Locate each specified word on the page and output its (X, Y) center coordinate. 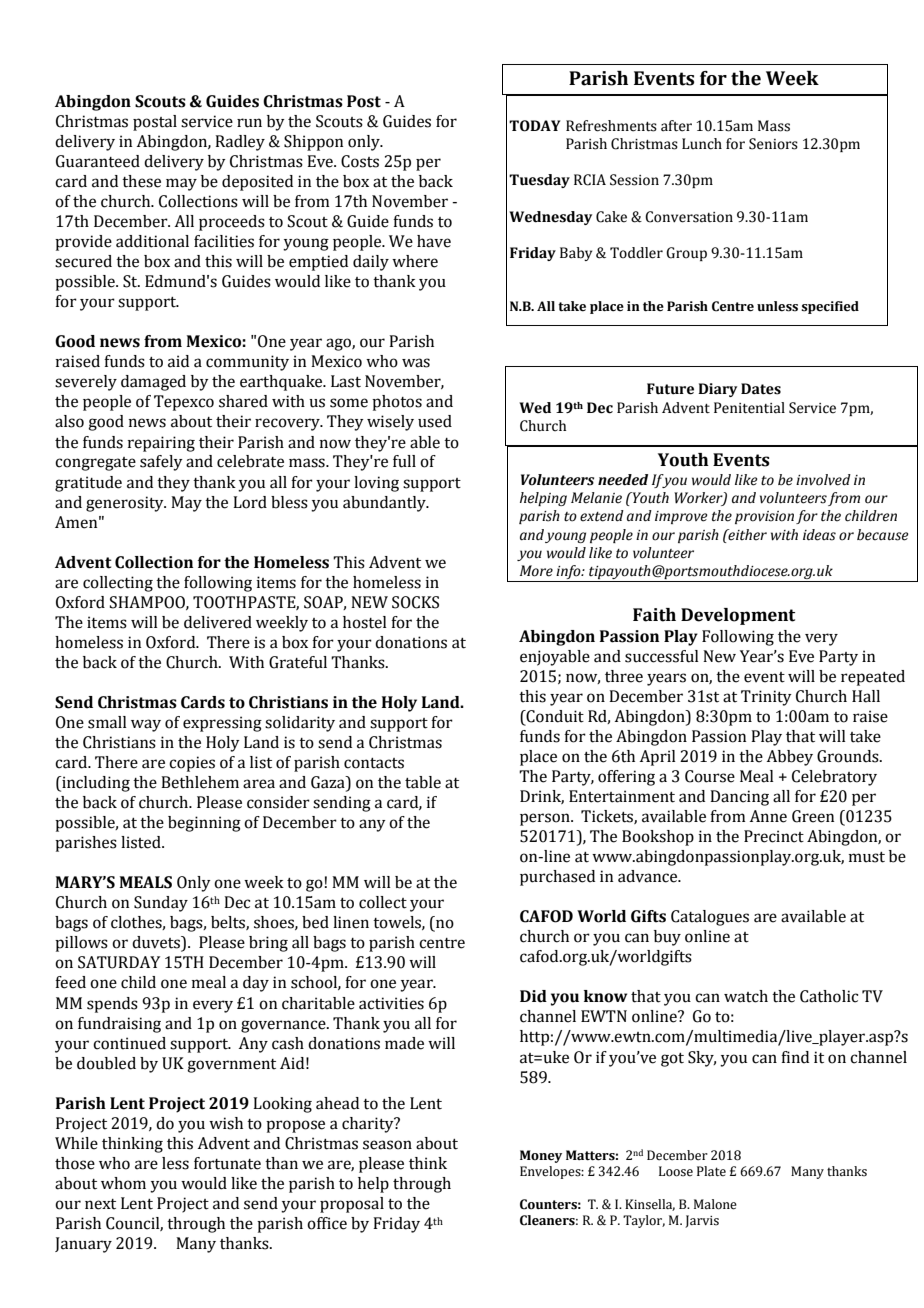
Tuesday (539, 181)
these (141, 181)
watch (746, 996)
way (146, 725)
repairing (161, 444)
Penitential (749, 408)
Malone (715, 1204)
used (435, 421)
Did (533, 996)
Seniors (773, 144)
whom (123, 1183)
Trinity (766, 698)
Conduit (554, 717)
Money (541, 1156)
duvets (157, 943)
